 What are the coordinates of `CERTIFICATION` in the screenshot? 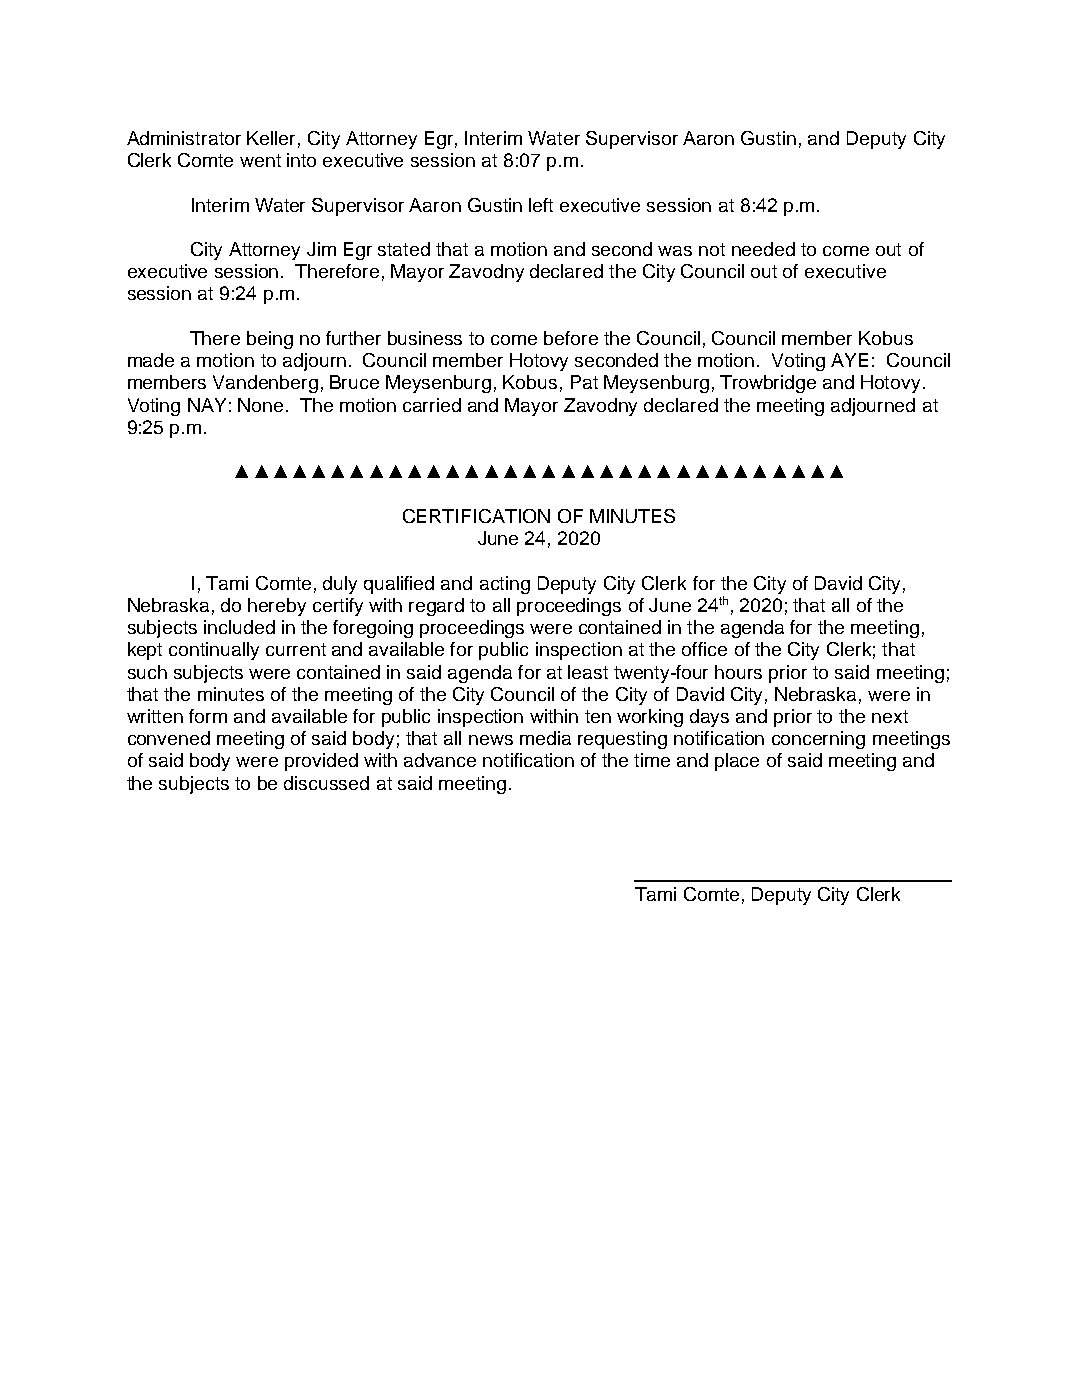 It's located at (476, 516).
